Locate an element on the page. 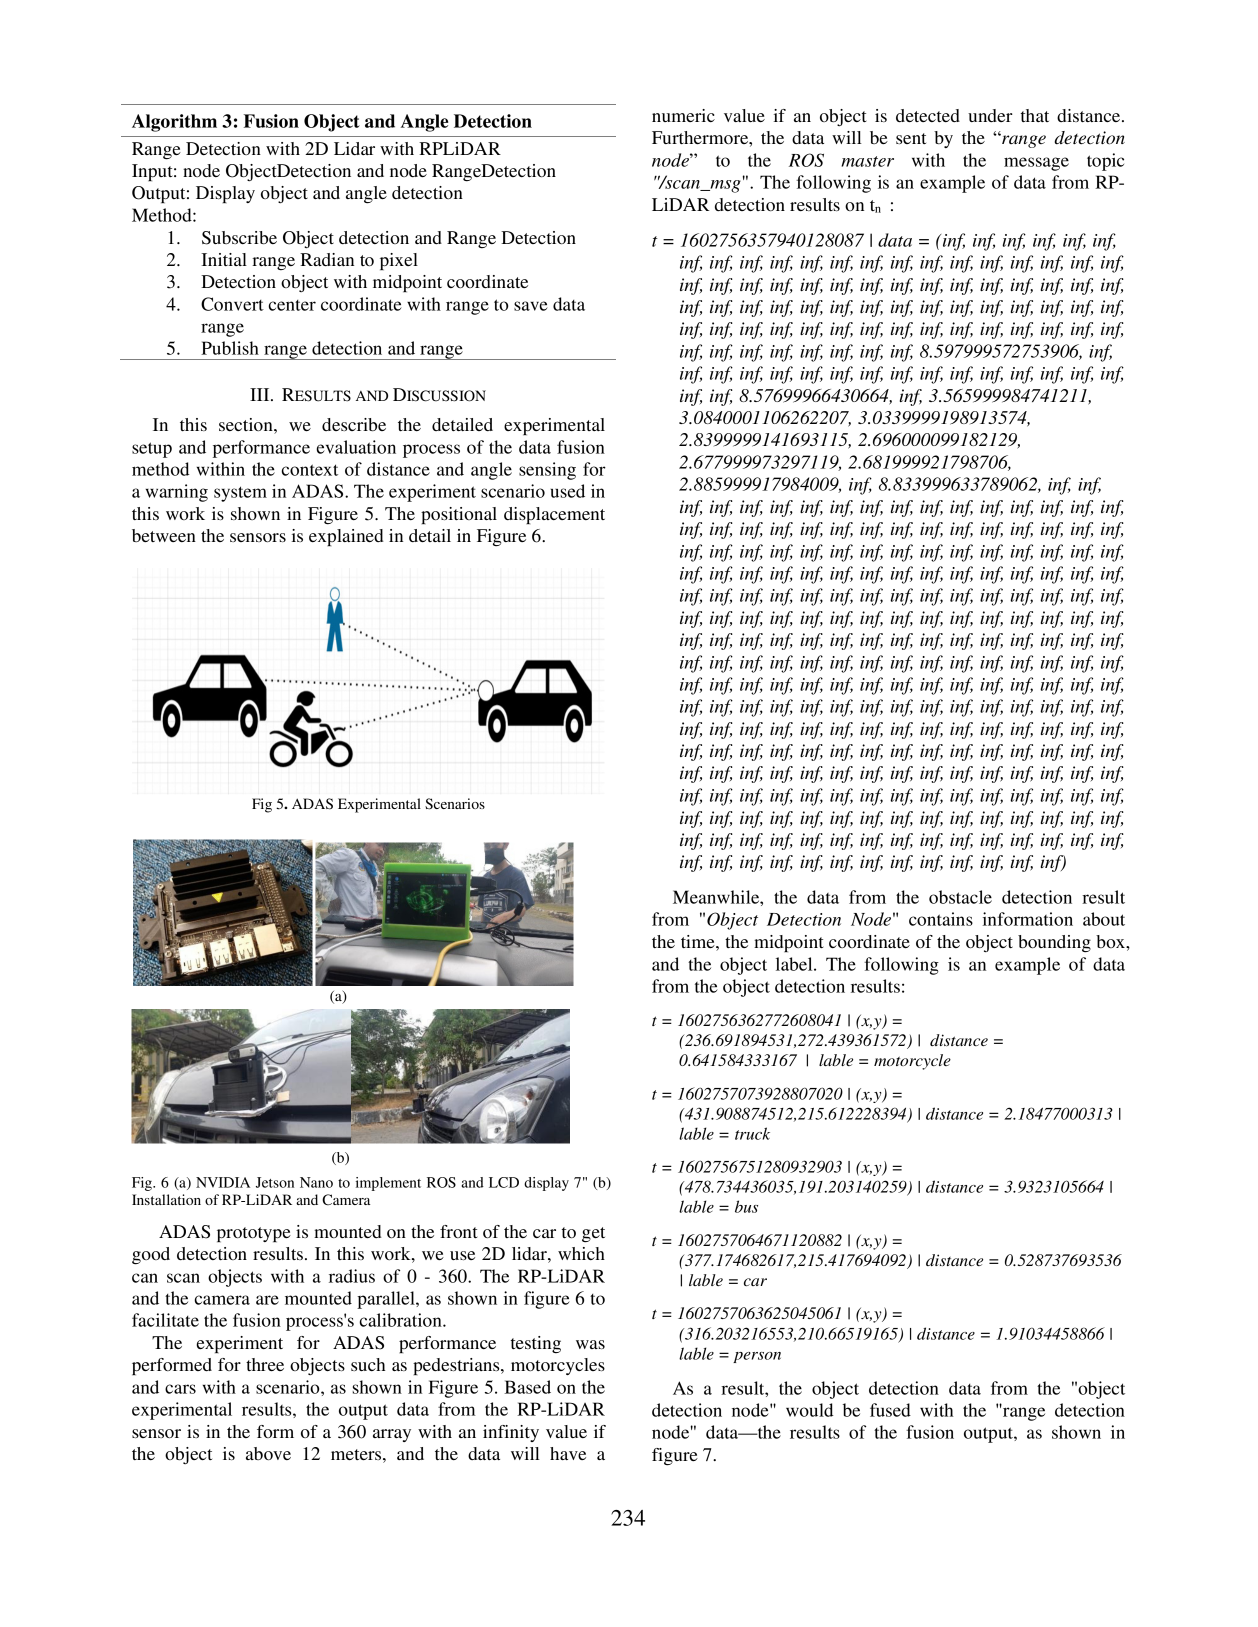  explained is located at coordinates (346, 537).
